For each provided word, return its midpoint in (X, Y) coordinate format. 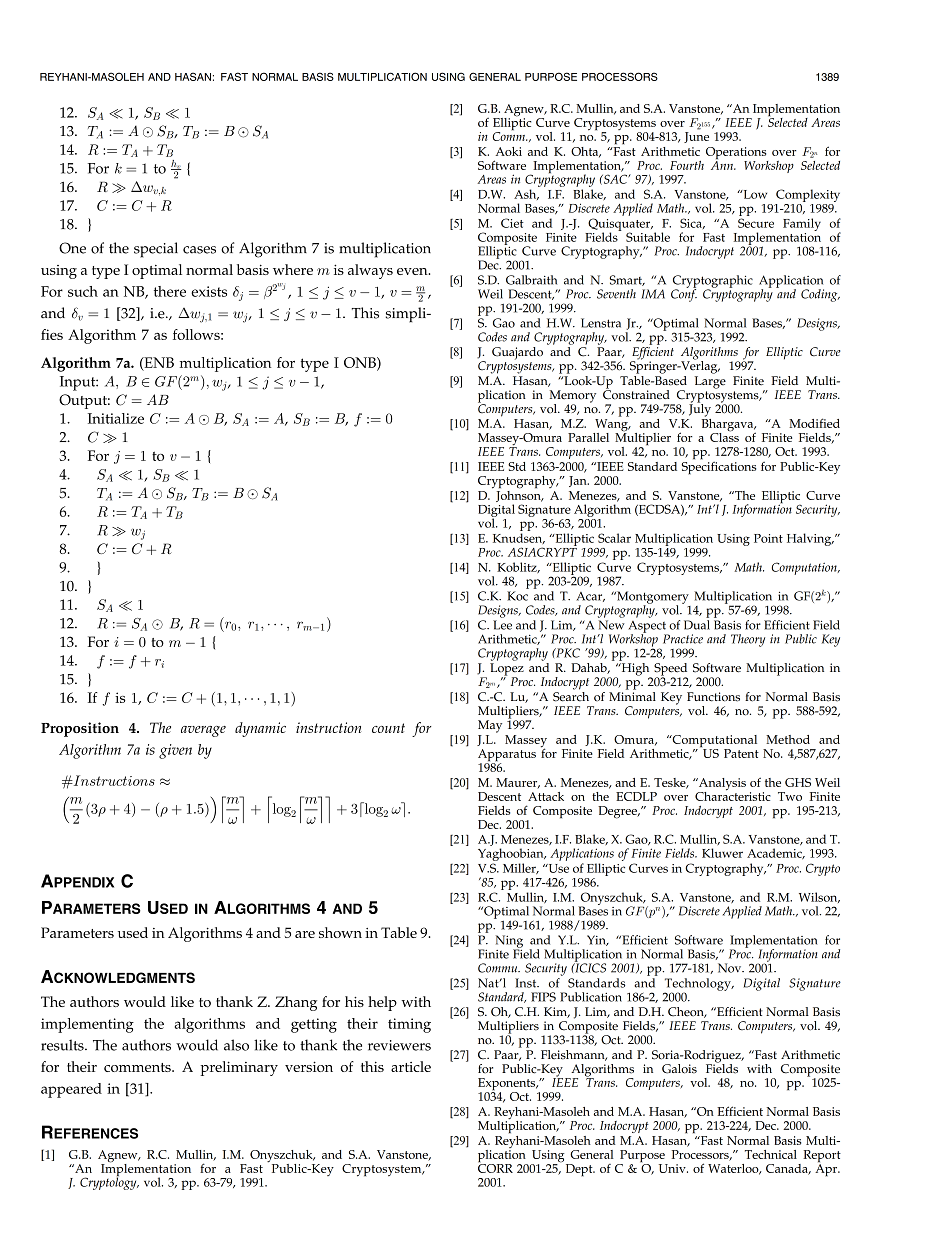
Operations (737, 154)
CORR (495, 1167)
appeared (71, 1090)
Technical (771, 1154)
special (156, 250)
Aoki (508, 151)
